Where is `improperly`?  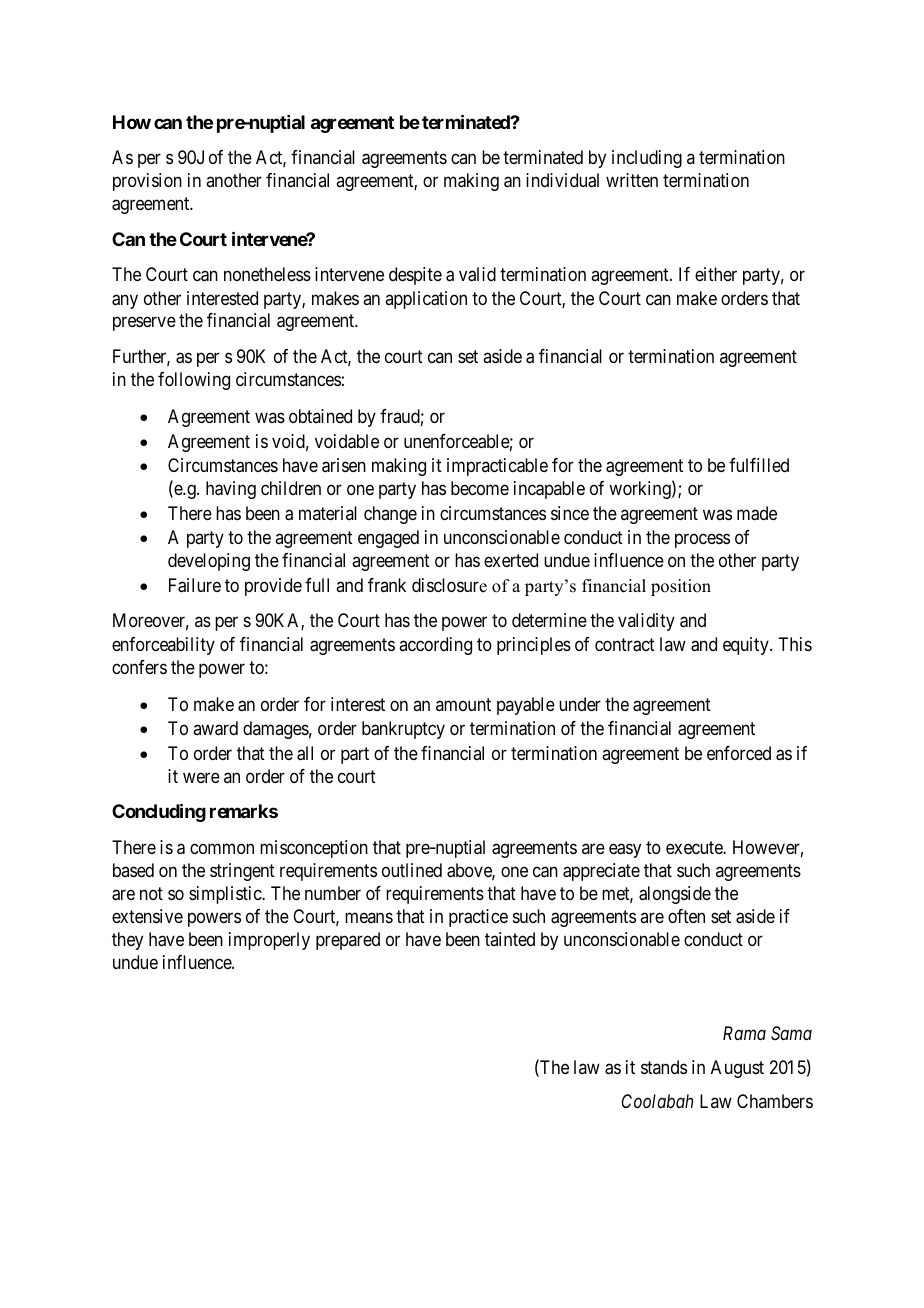
improperly is located at coordinates (269, 941).
